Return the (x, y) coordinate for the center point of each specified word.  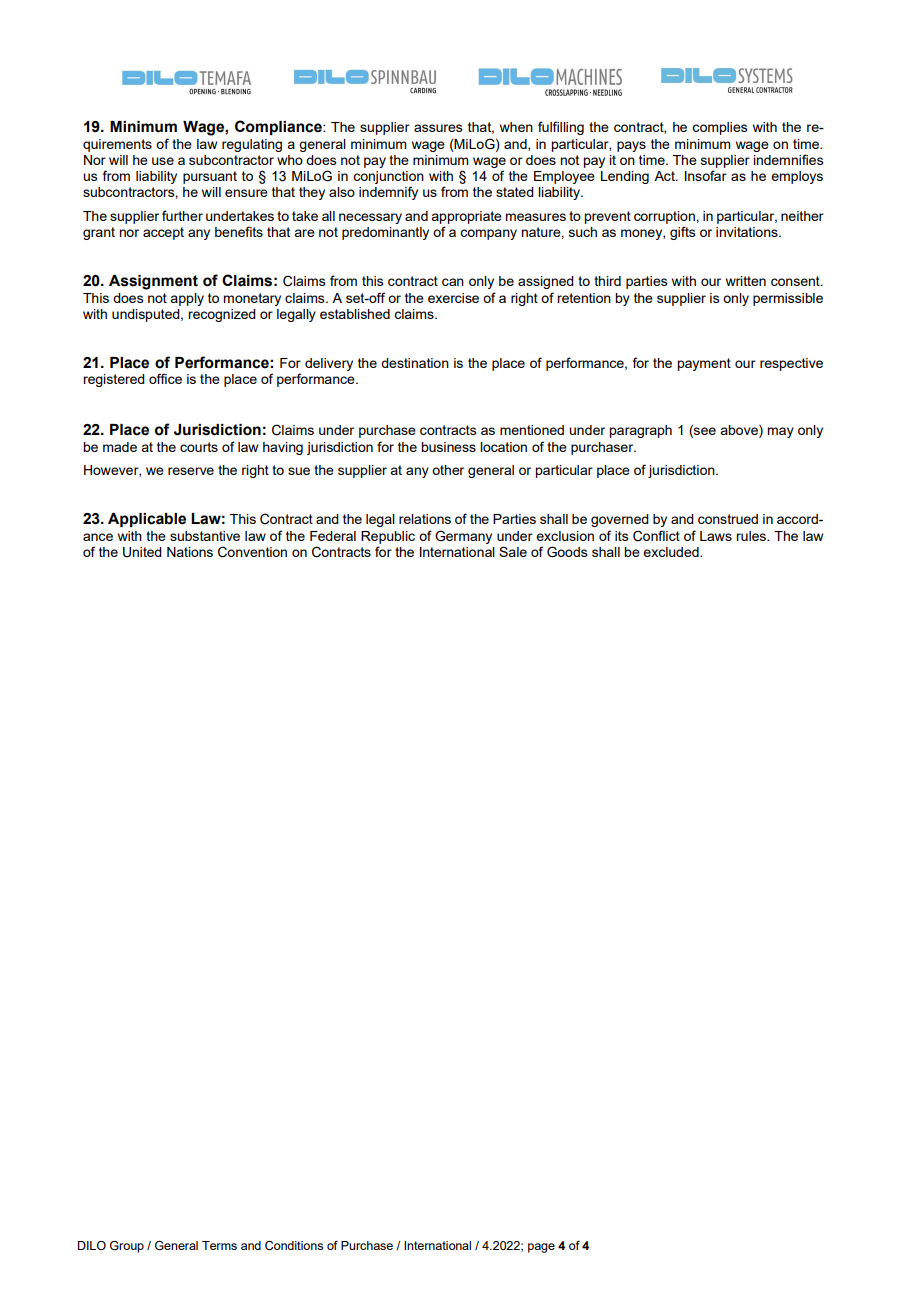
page (541, 1248)
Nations (190, 552)
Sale (513, 551)
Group (127, 1247)
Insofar (706, 175)
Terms (219, 1245)
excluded (672, 552)
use (163, 161)
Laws (716, 536)
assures (438, 128)
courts (199, 447)
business (448, 447)
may (780, 432)
